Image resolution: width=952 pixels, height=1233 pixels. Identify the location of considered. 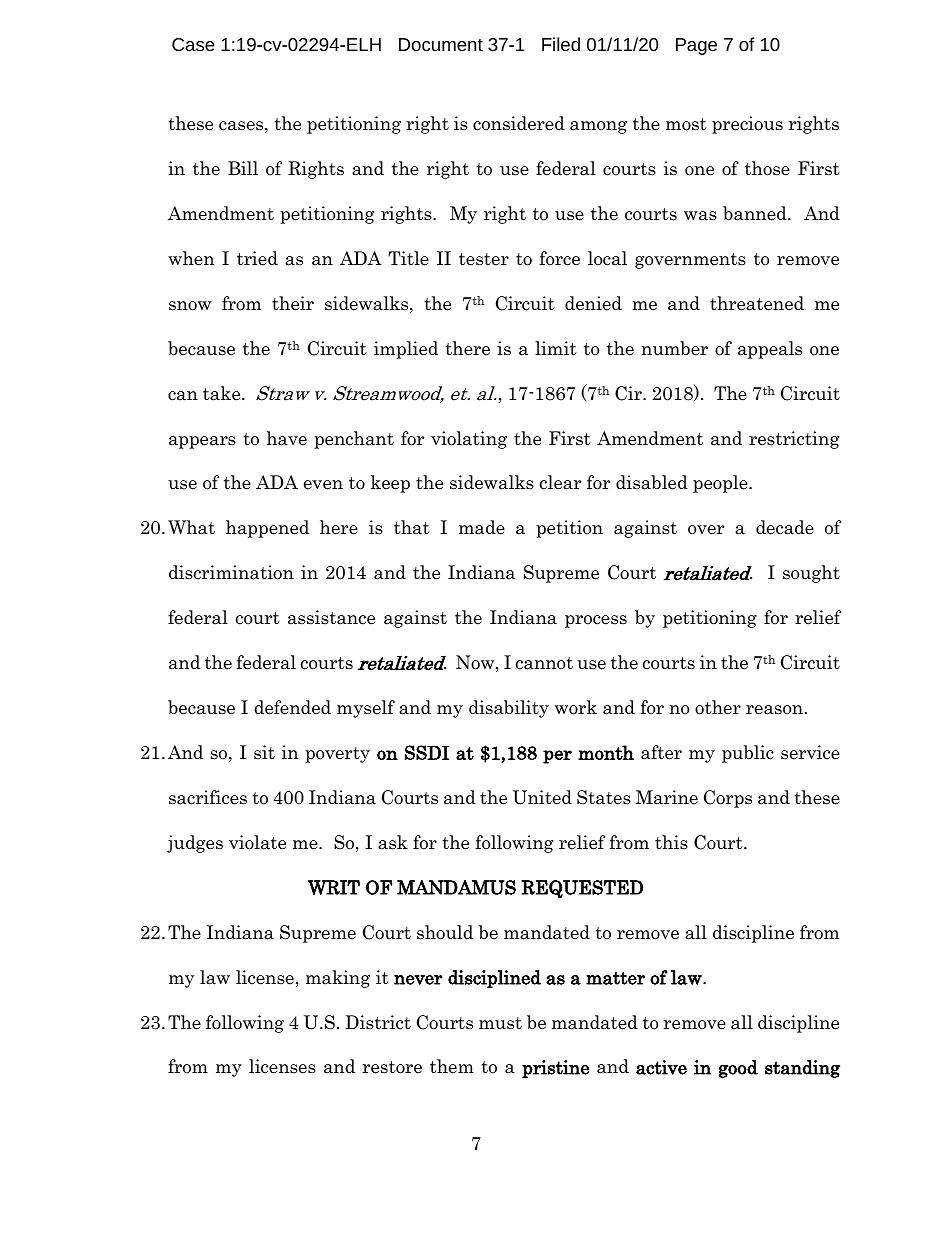
(519, 123).
